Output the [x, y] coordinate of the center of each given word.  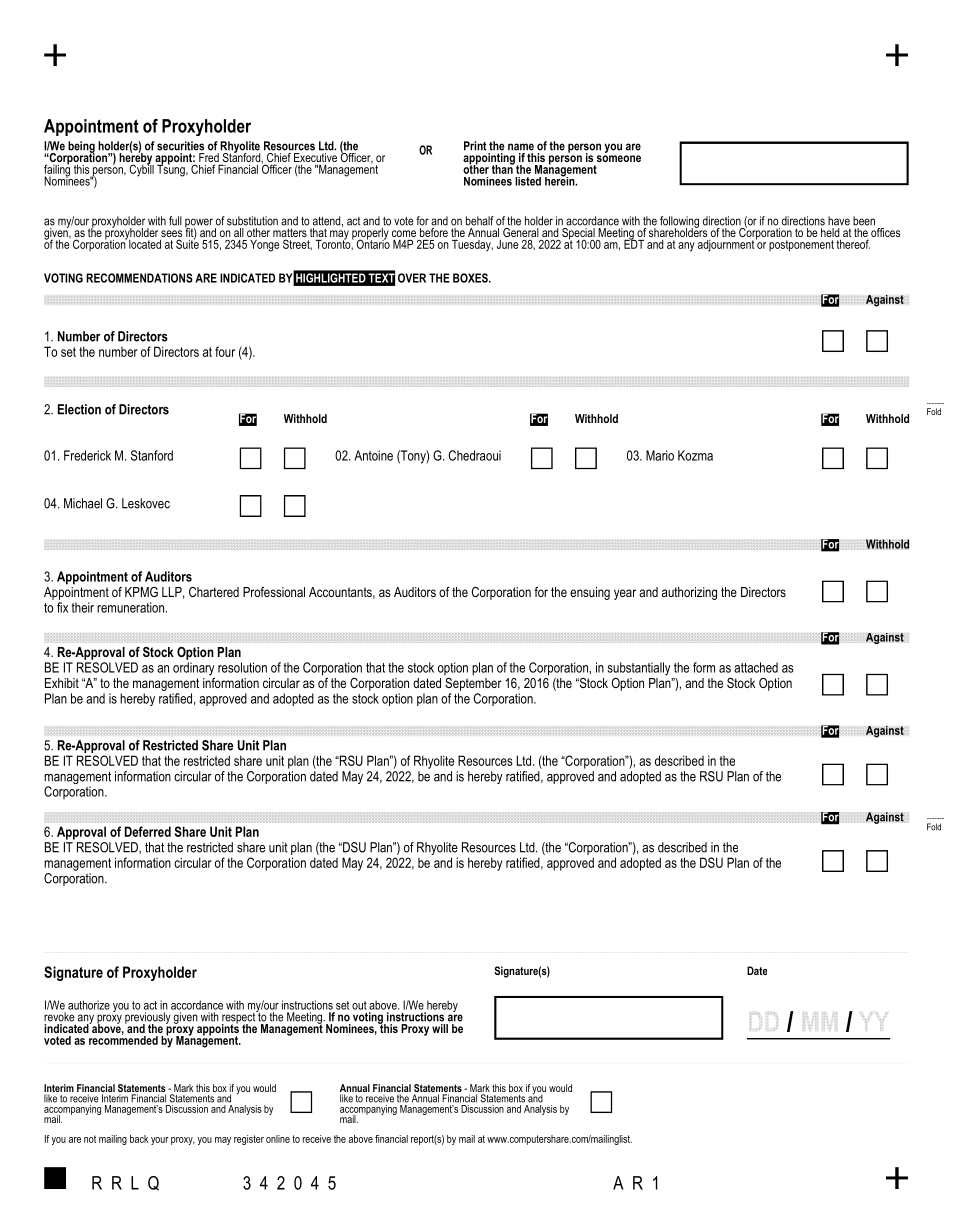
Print [475, 146]
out [359, 1005]
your [160, 1141]
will [440, 1028]
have [839, 221]
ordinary [194, 669]
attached [756, 667]
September [473, 683]
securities [180, 146]
